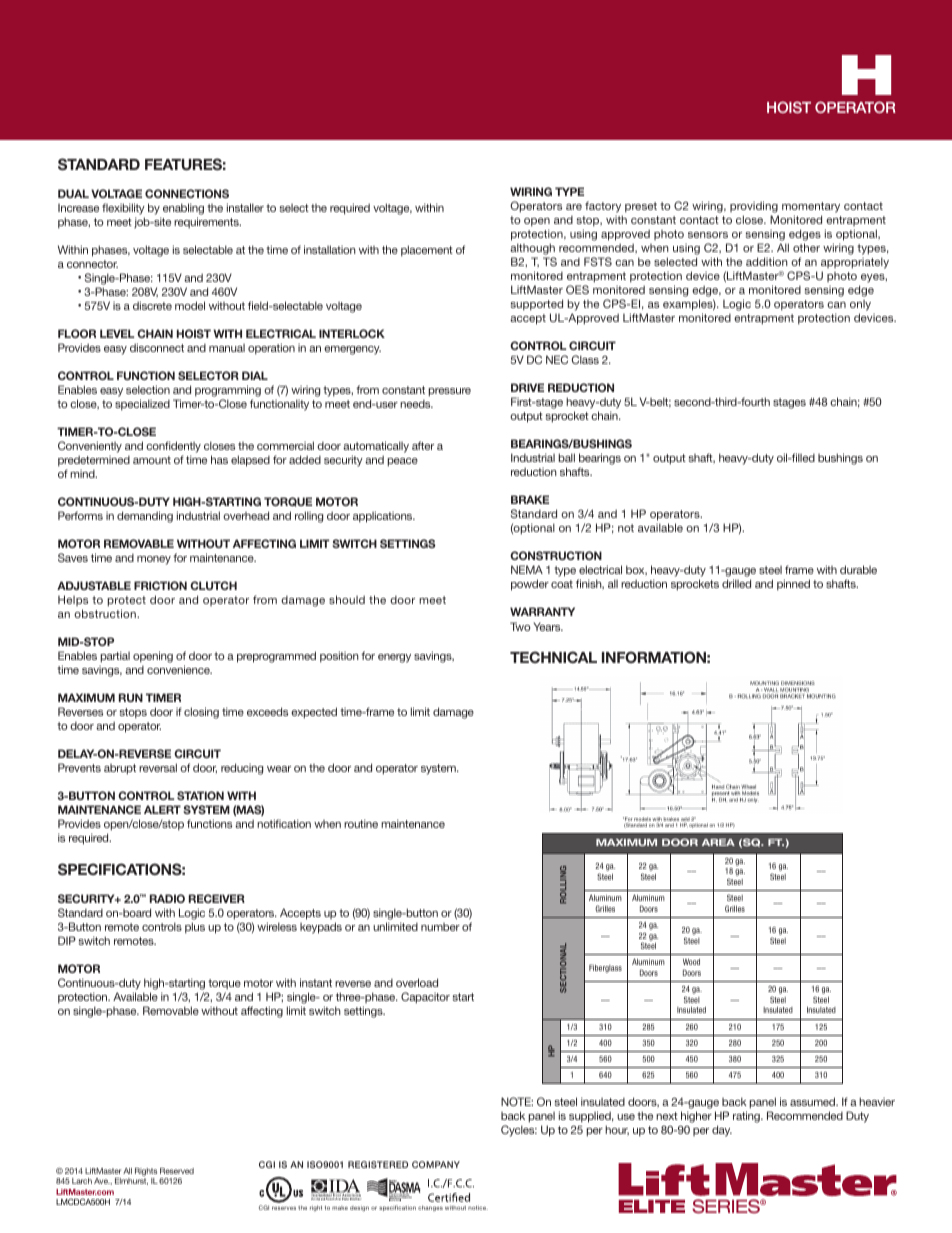 This screenshot has height=1233, width=952. I want to click on placement, so click(427, 251).
